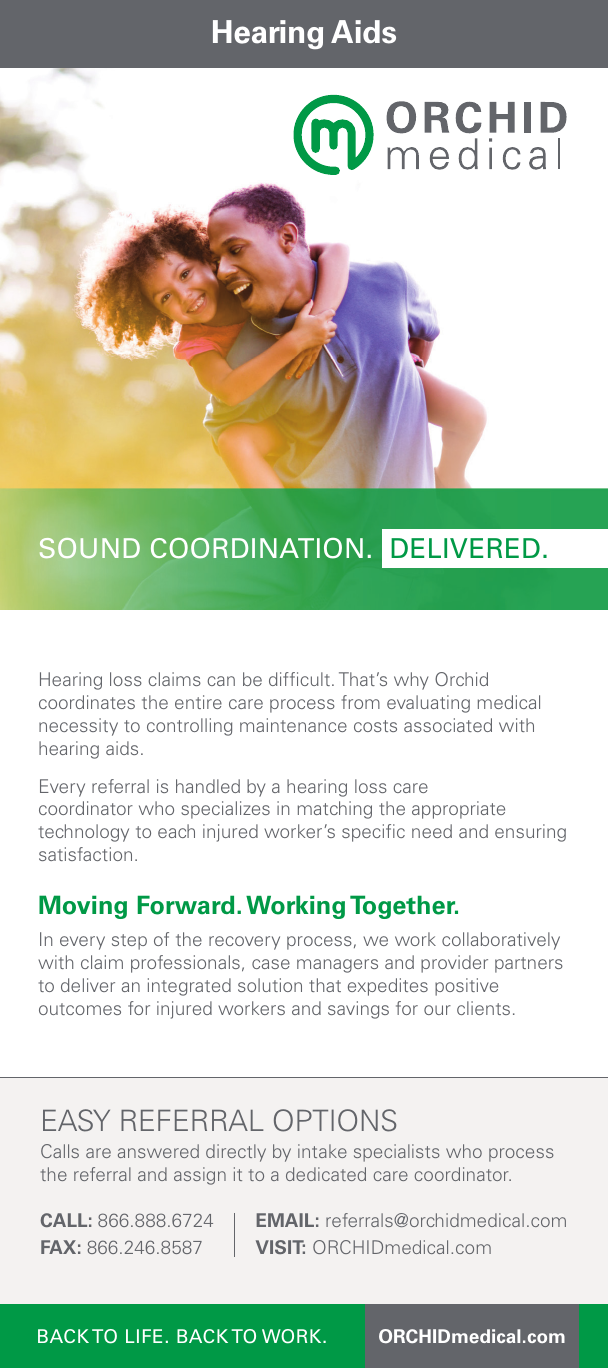  What do you see at coordinates (257, 548) in the image?
I see `COORDINATION` at bounding box center [257, 548].
